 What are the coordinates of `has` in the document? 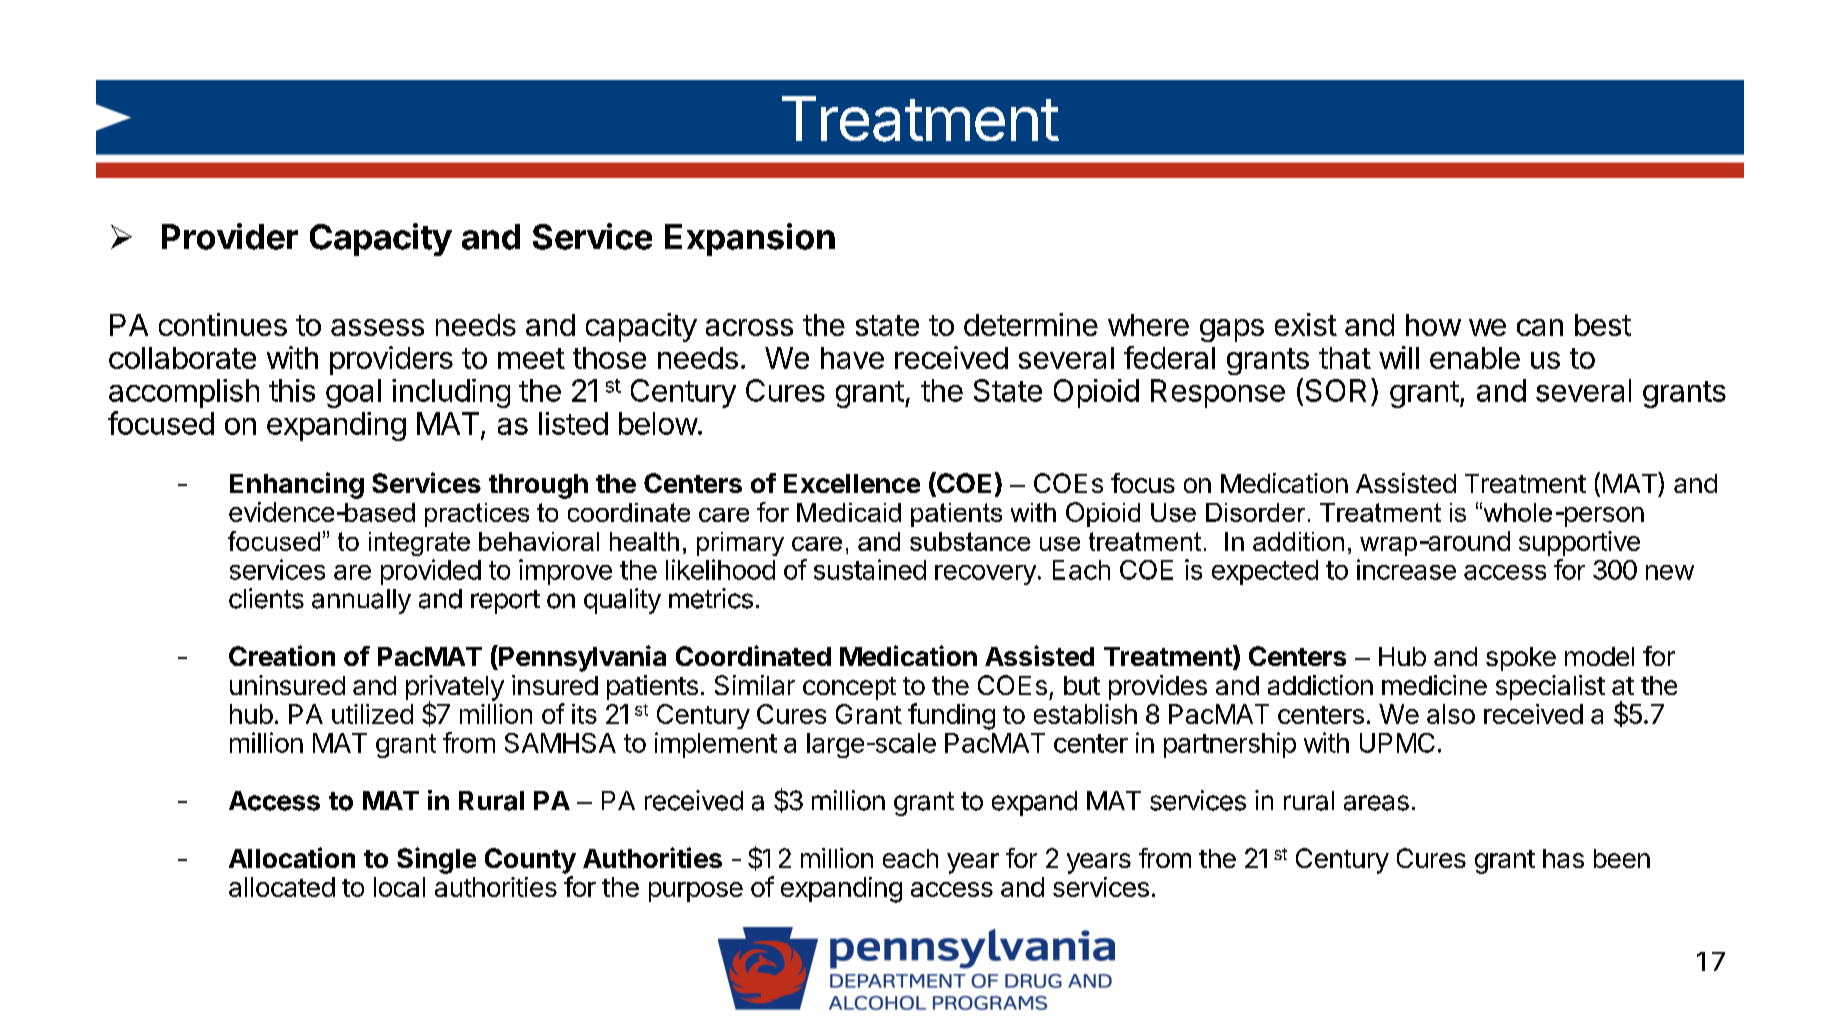 It's located at (1563, 858).
